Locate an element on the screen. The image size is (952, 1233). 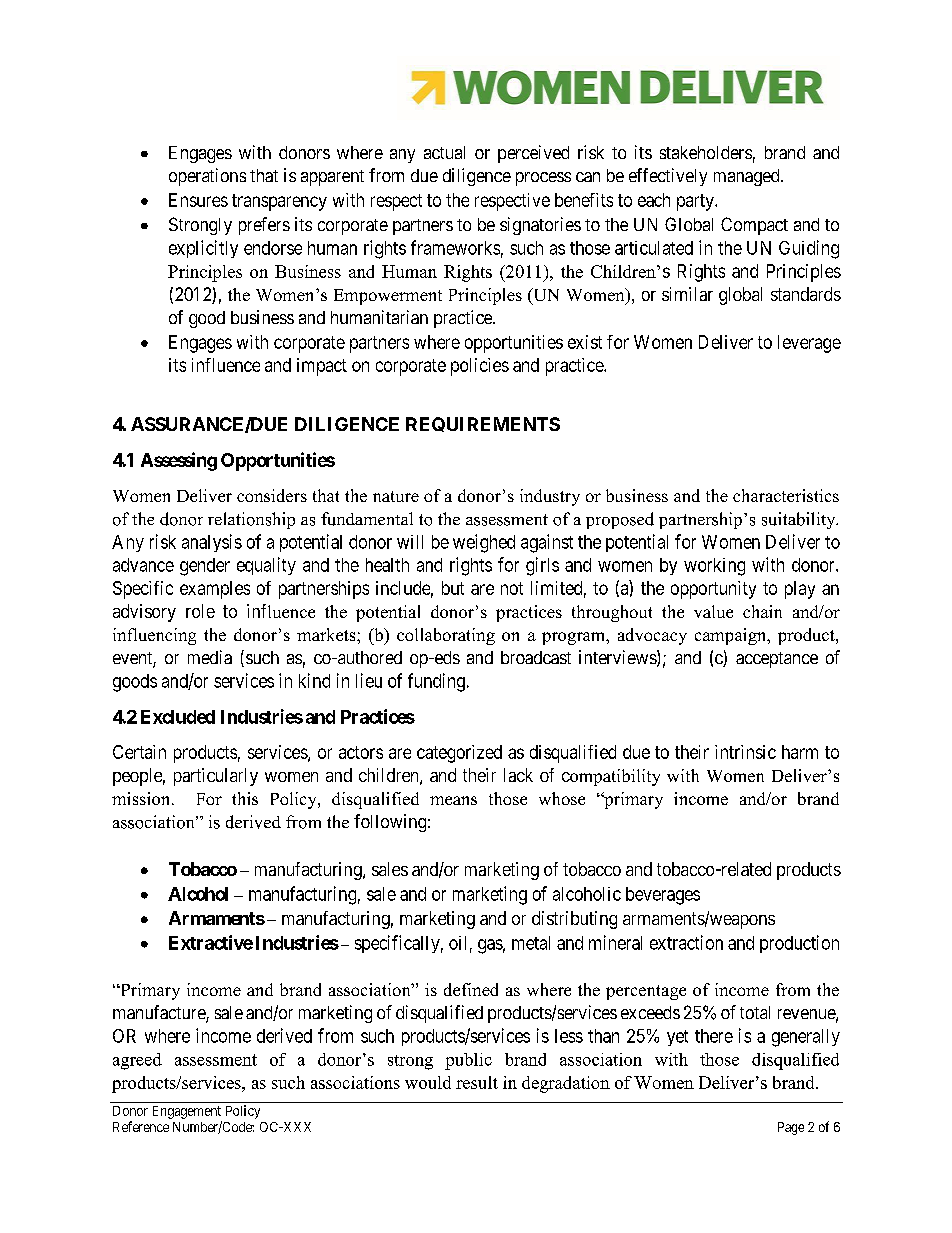
particularly is located at coordinates (216, 777).
